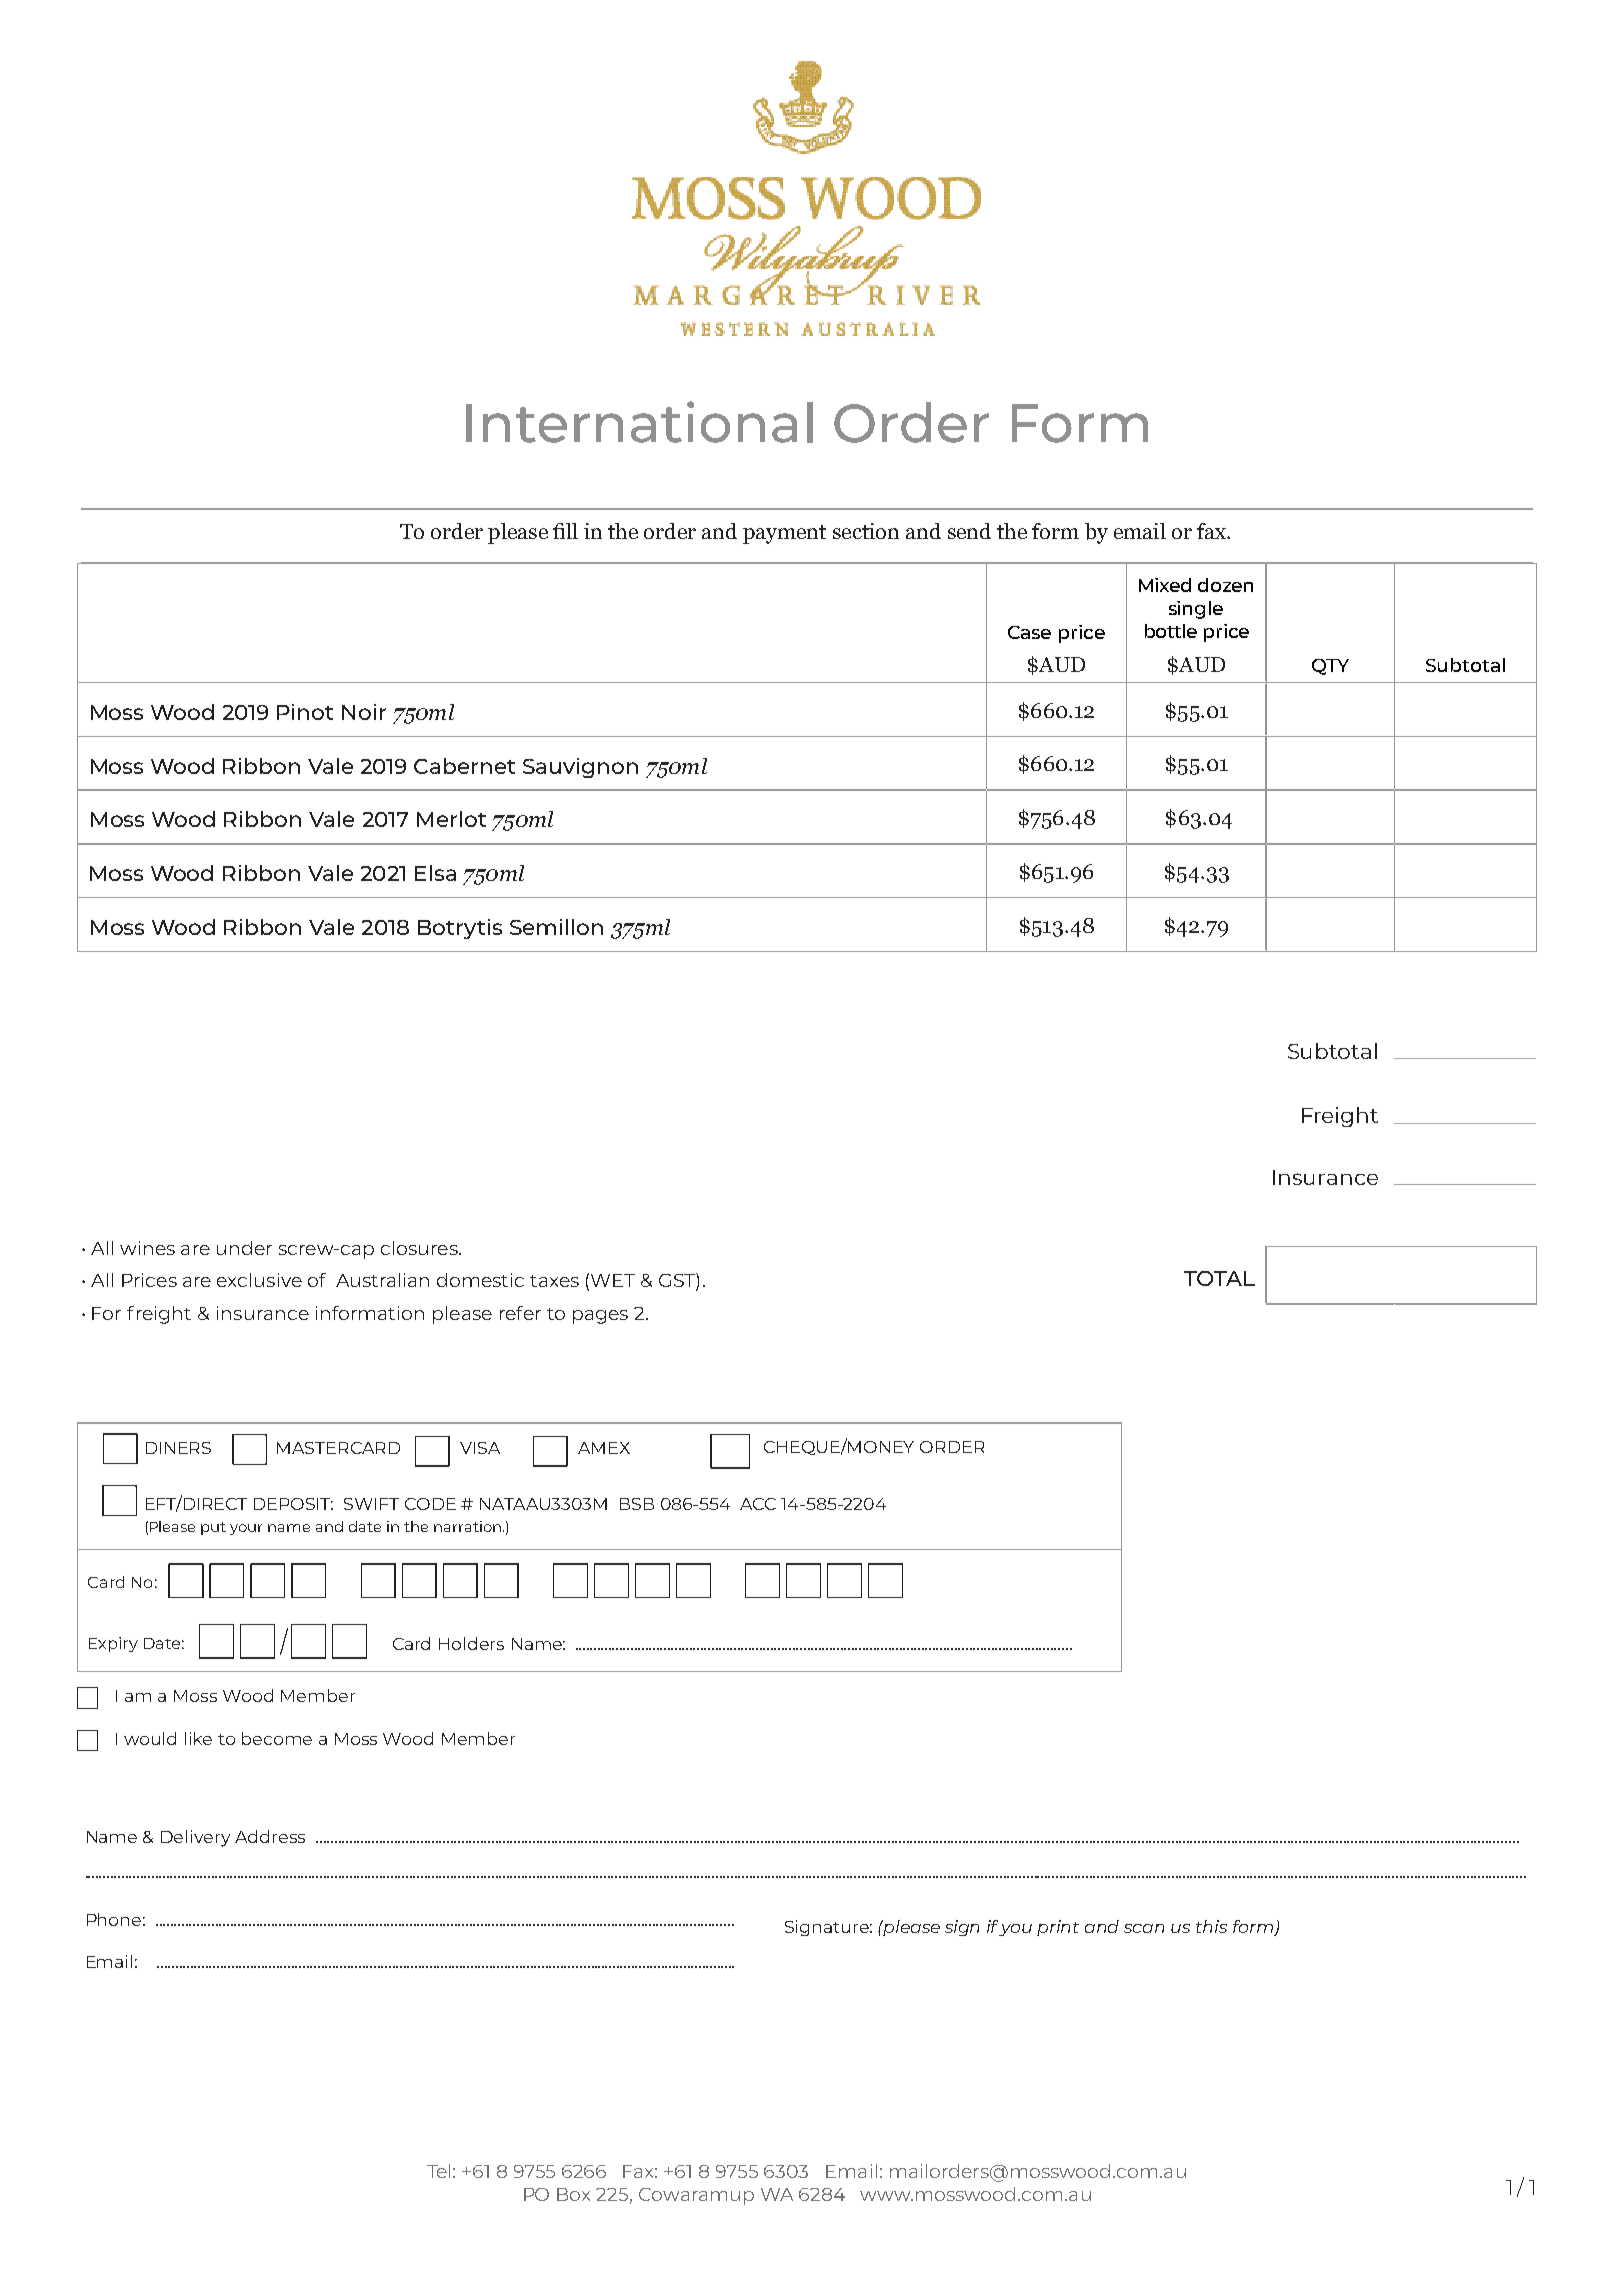  I want to click on this, so click(1211, 1926).
